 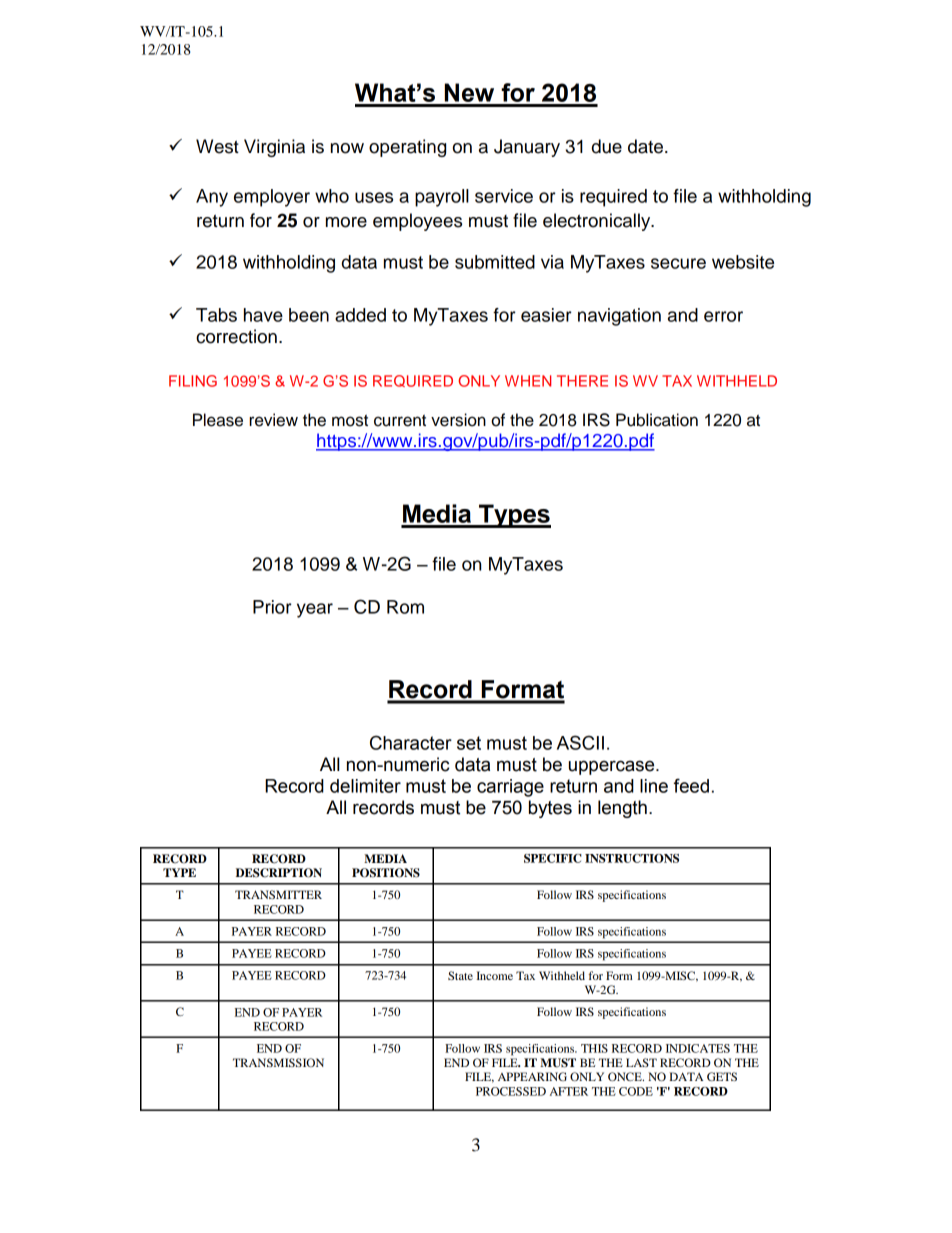 I want to click on year, so click(x=315, y=610).
